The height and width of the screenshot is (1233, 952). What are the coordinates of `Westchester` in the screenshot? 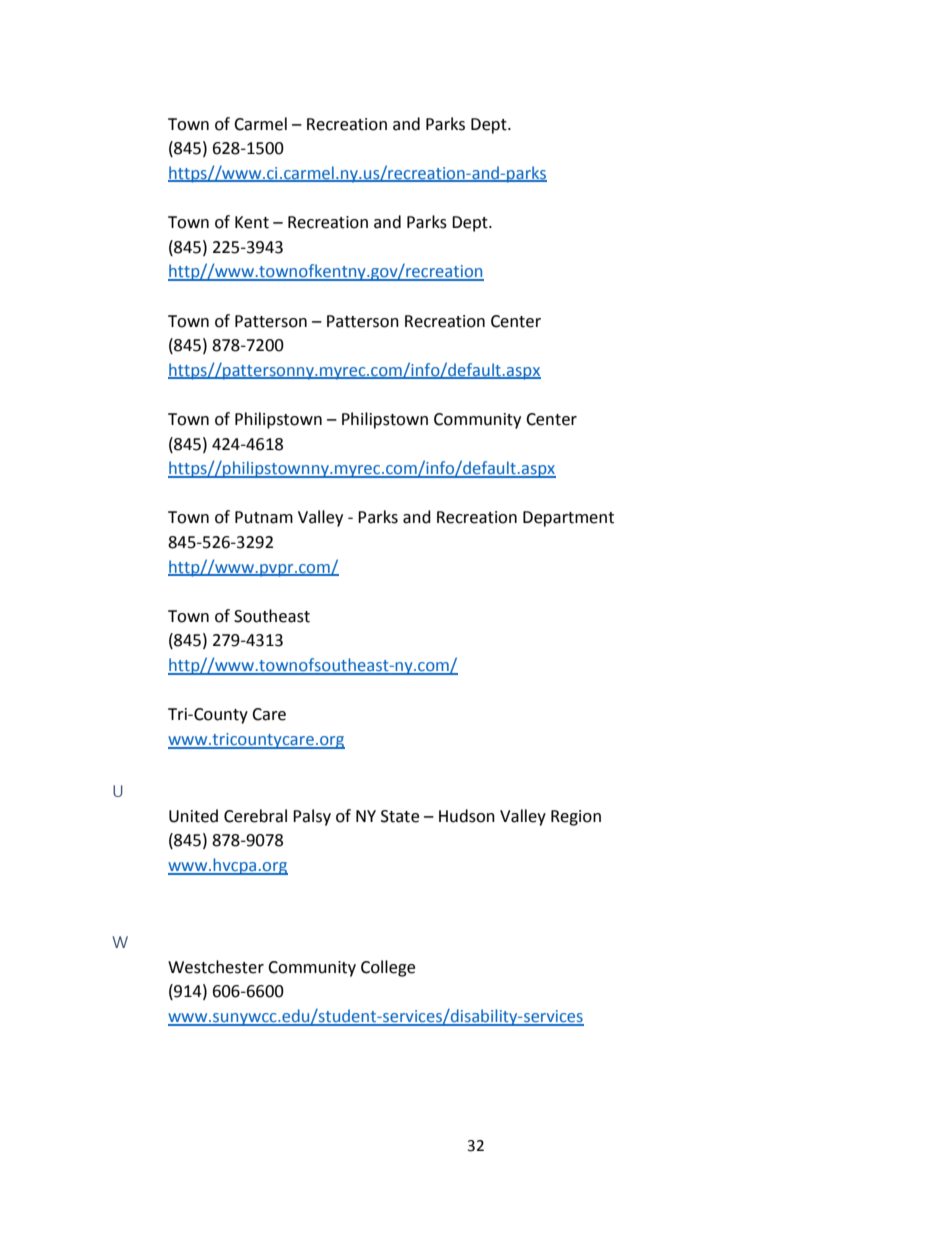 It's located at (216, 967).
